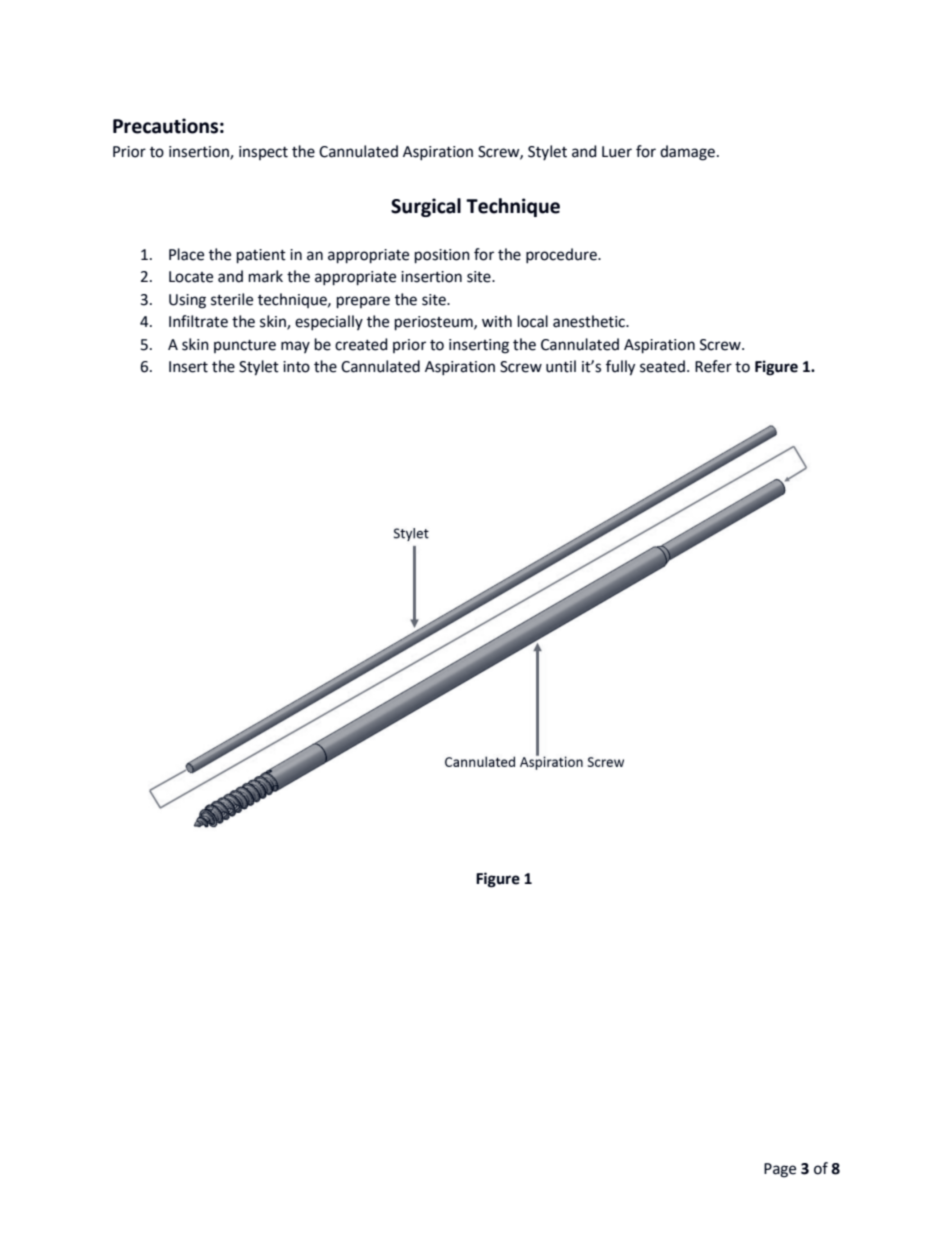 Image resolution: width=952 pixels, height=1233 pixels. I want to click on Page, so click(780, 1170).
